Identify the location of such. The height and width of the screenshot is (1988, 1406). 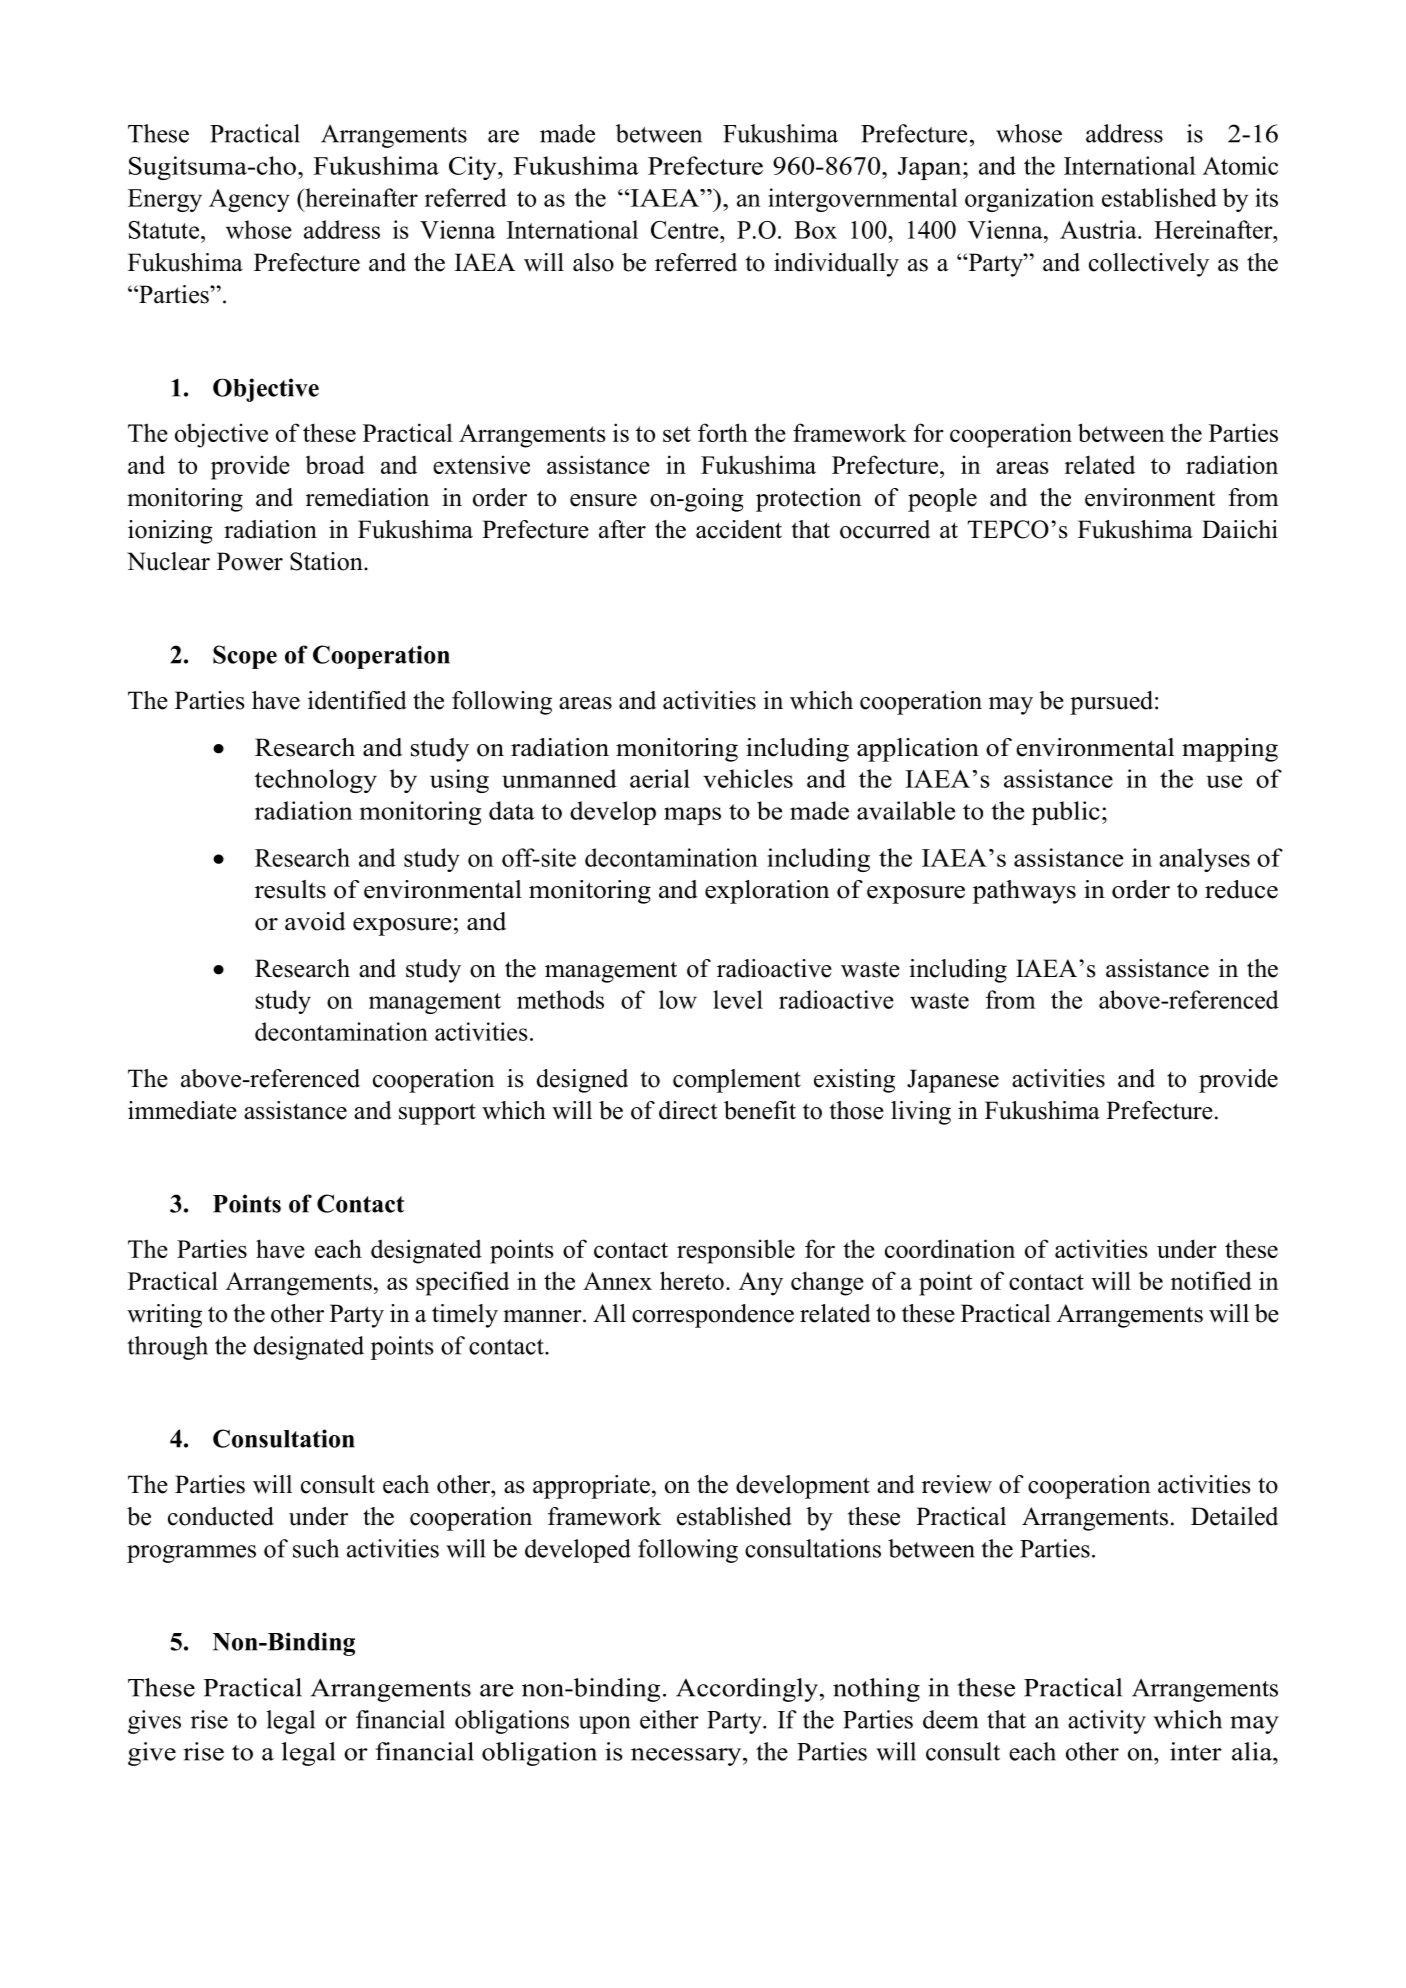
(316, 1548).
